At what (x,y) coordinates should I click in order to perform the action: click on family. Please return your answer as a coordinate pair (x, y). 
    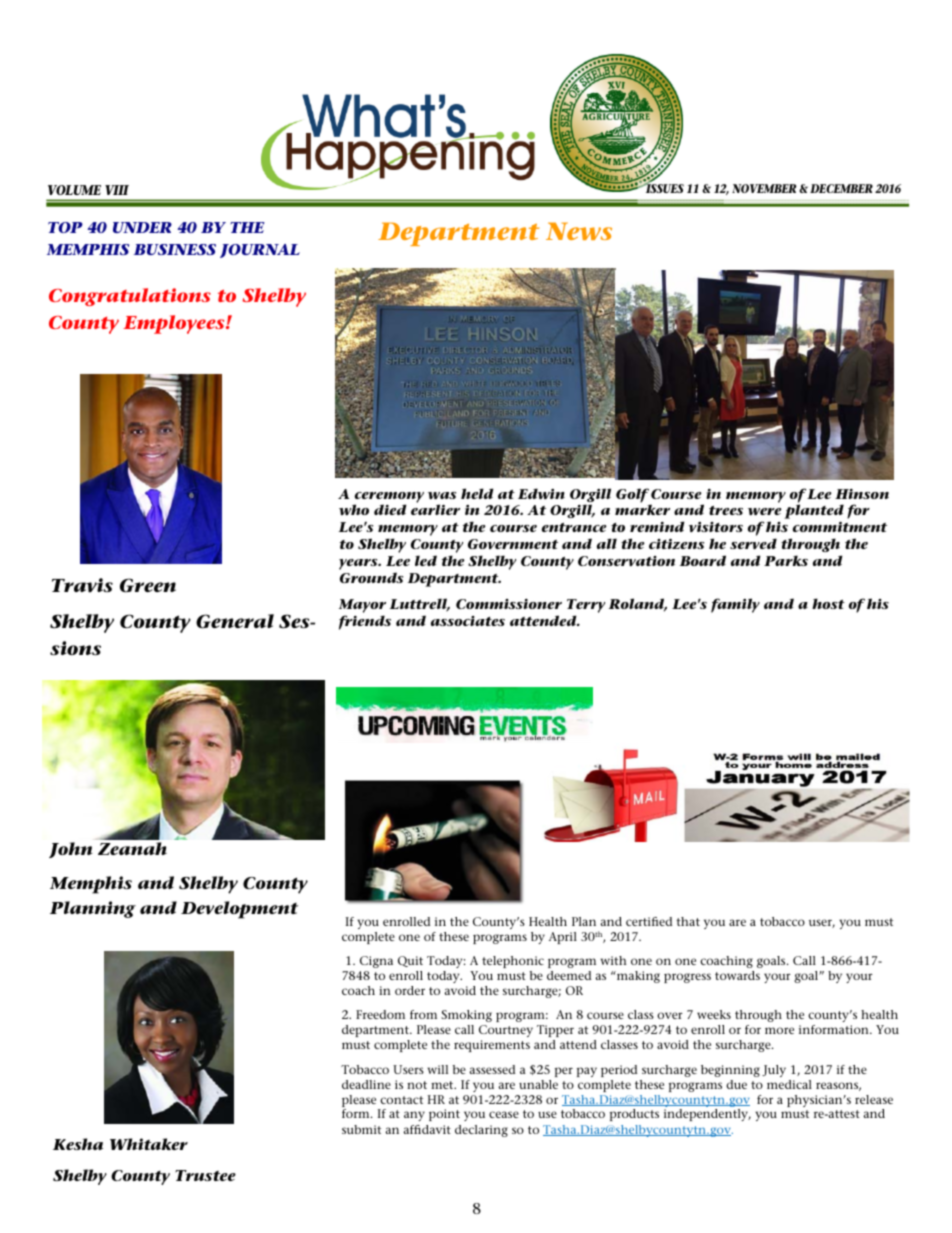
    Looking at the image, I should click on (735, 605).
